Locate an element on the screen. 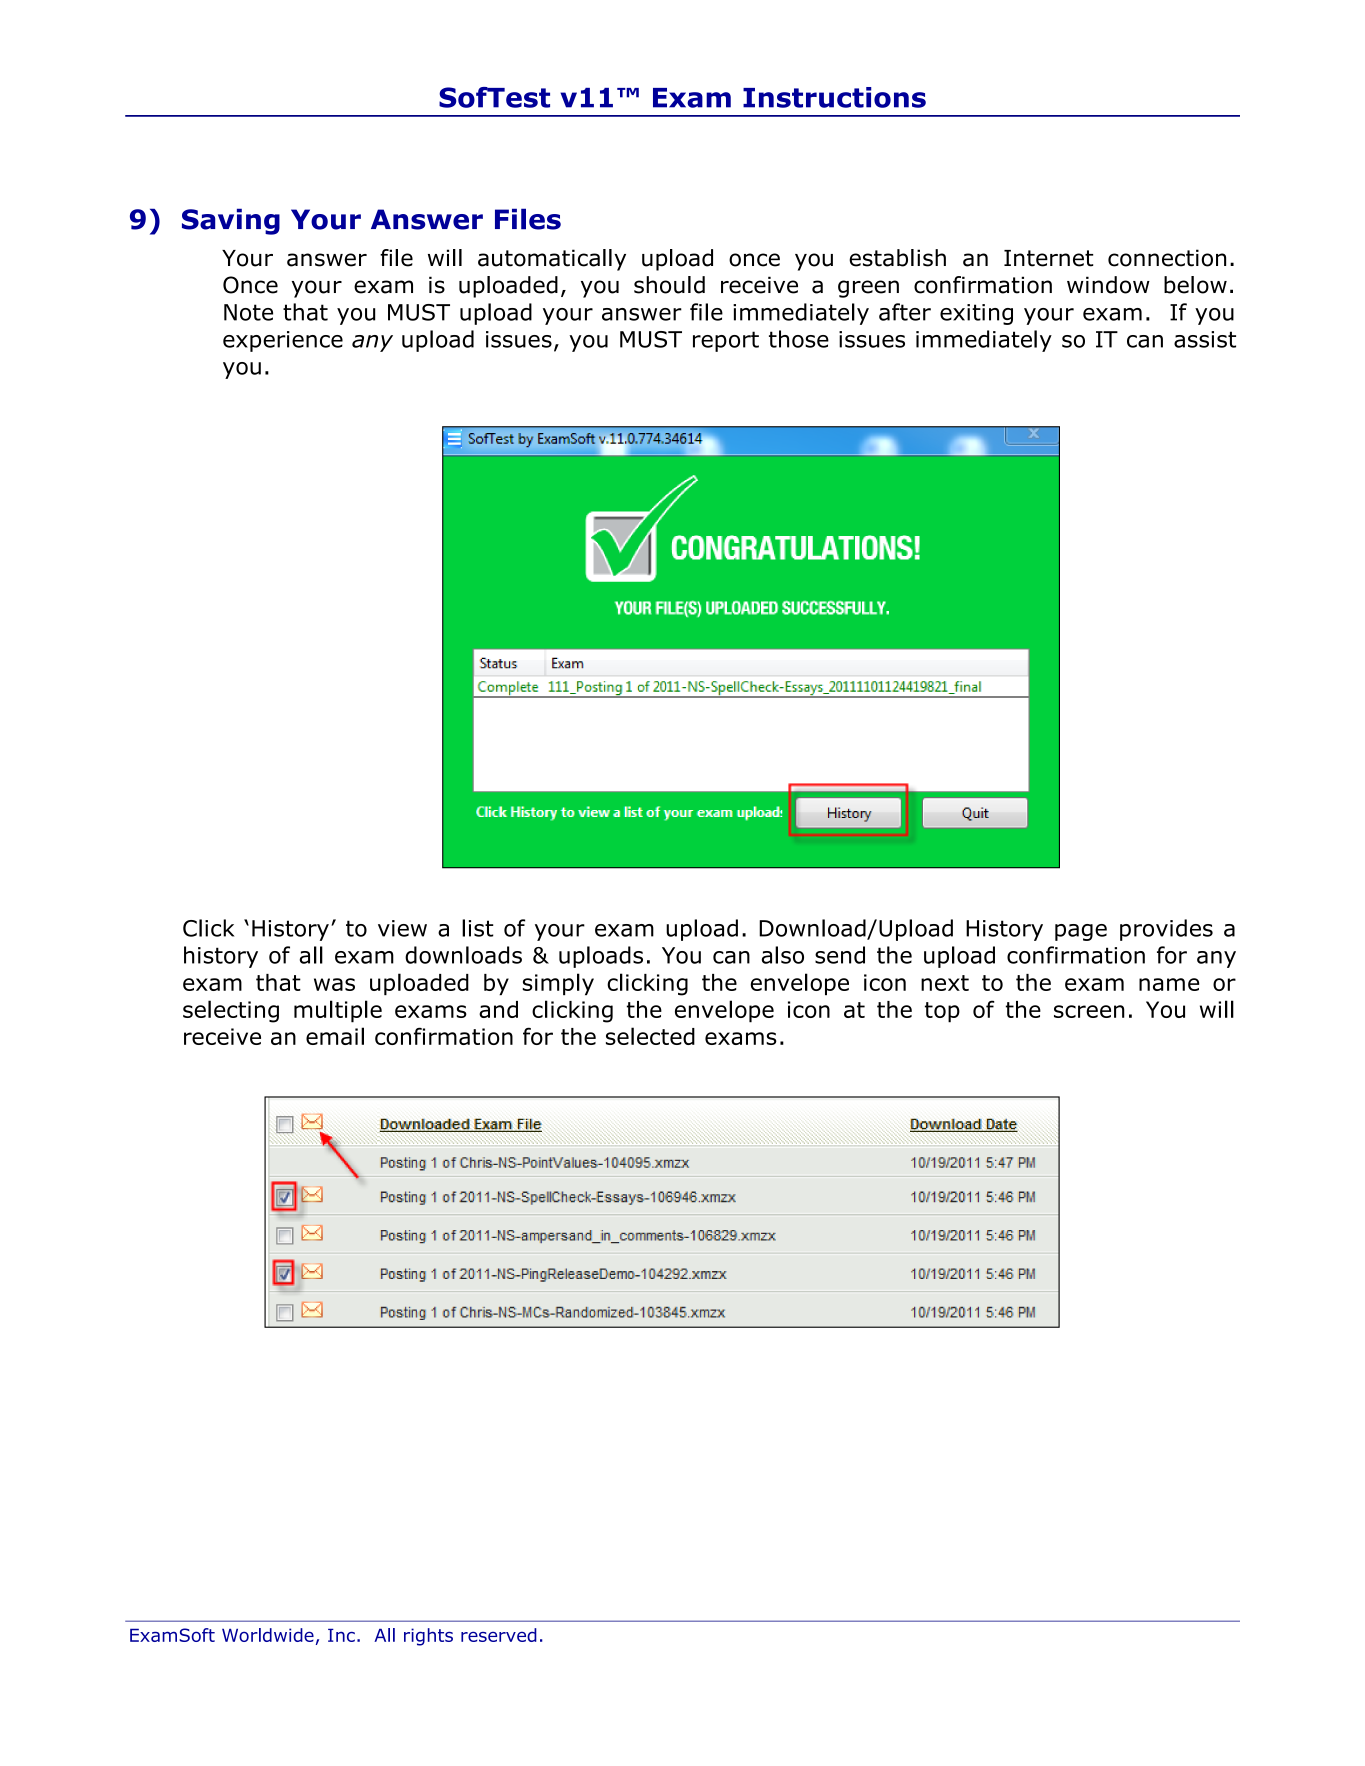 This screenshot has width=1365, height=1766. rights is located at coordinates (428, 1637).
